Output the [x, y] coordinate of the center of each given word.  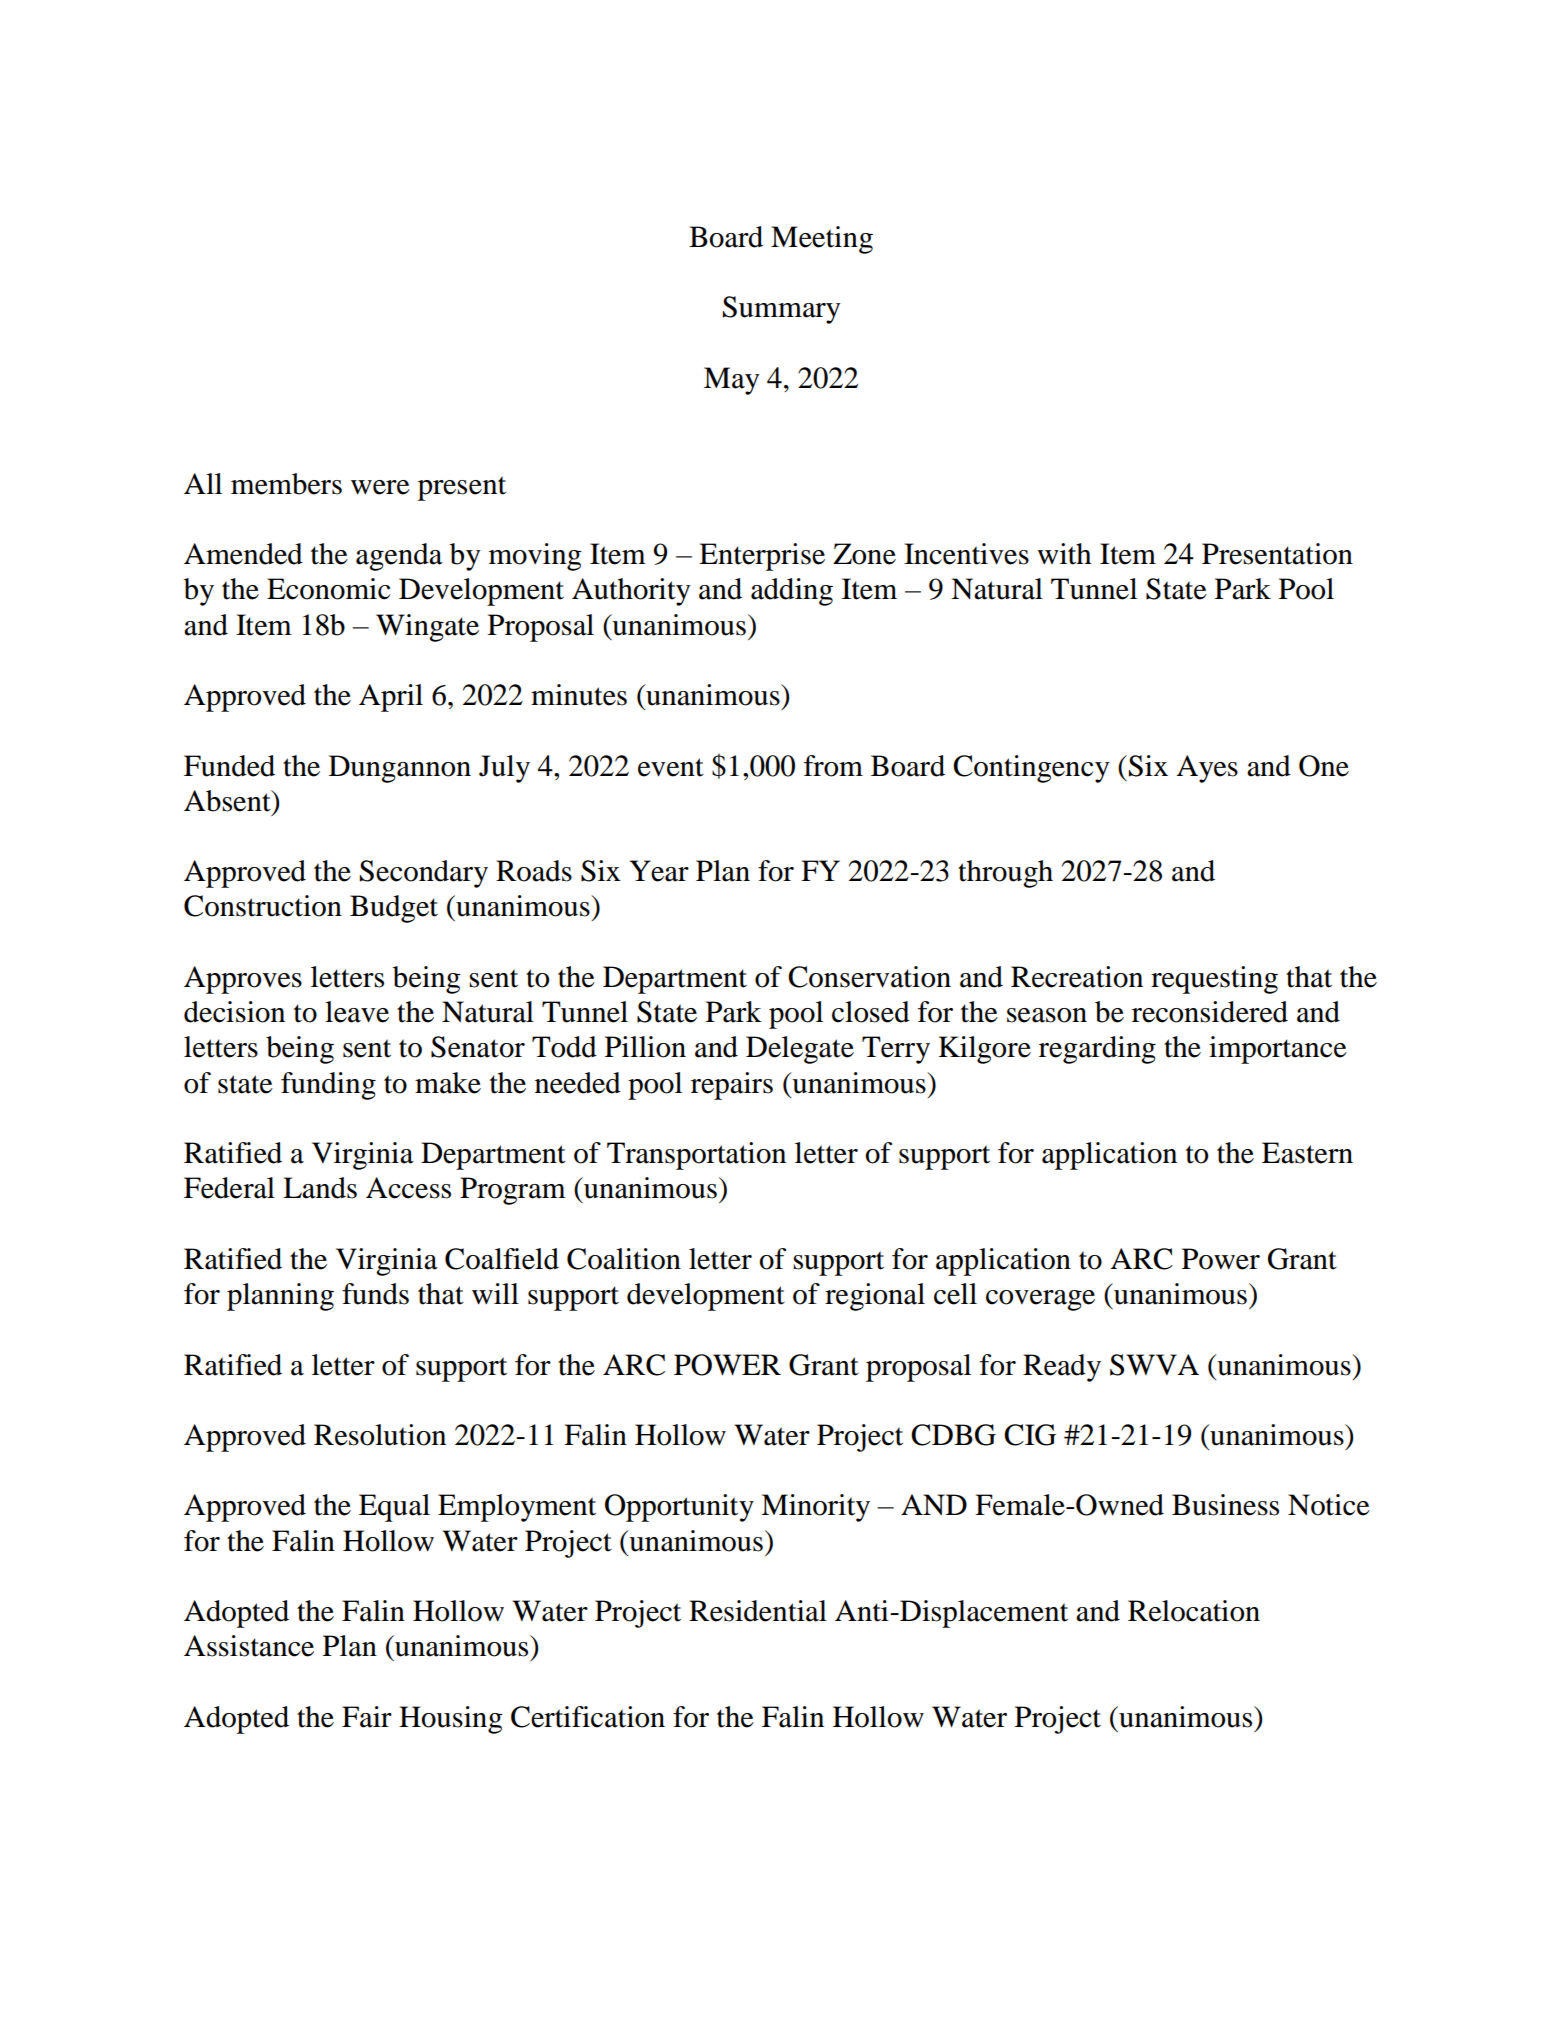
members [286, 484]
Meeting [822, 240]
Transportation [696, 1156]
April [391, 698]
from [833, 766]
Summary [781, 310]
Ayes [1207, 769]
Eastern [1307, 1153]
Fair [367, 1717]
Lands [320, 1188]
